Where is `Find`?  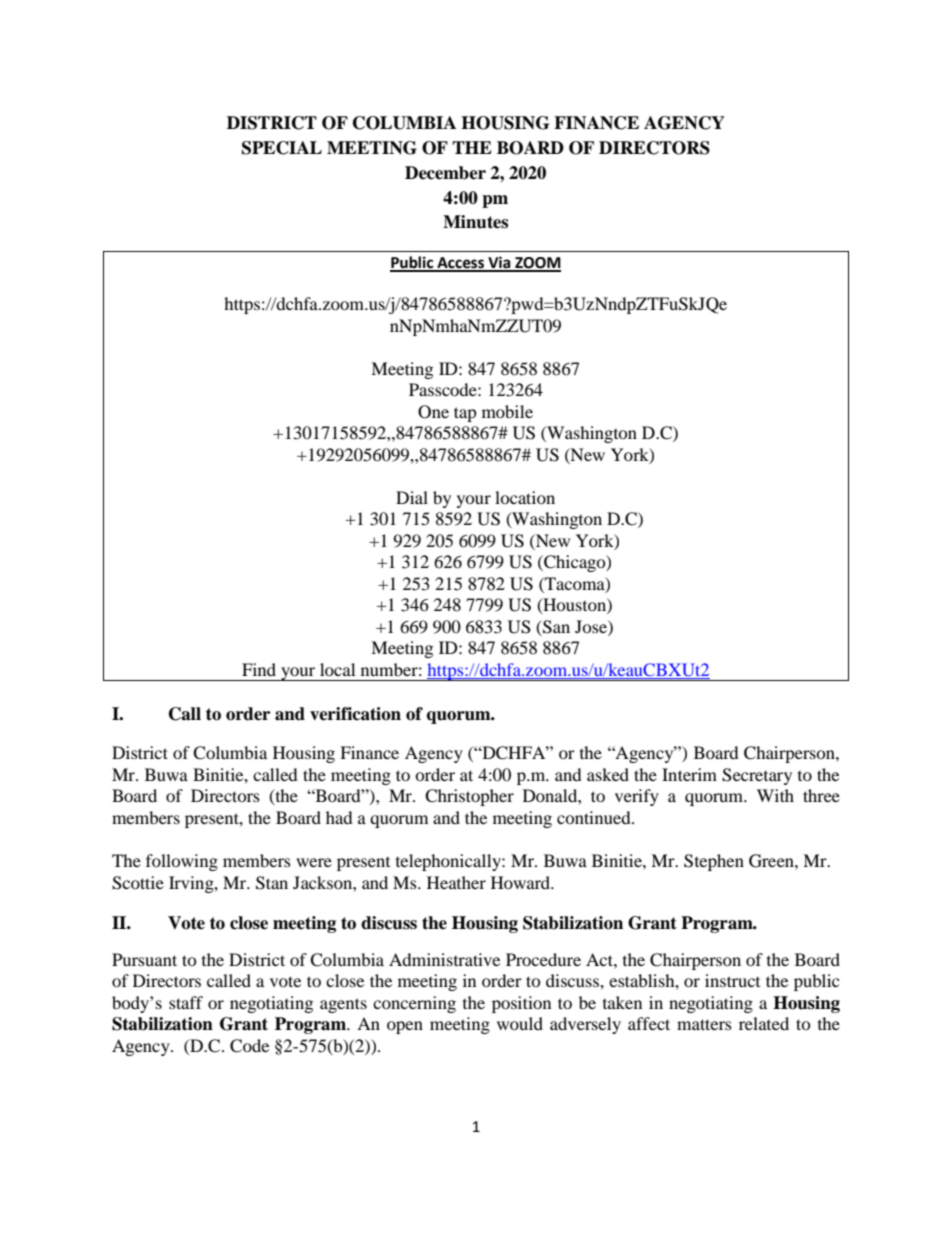
Find is located at coordinates (259, 669).
